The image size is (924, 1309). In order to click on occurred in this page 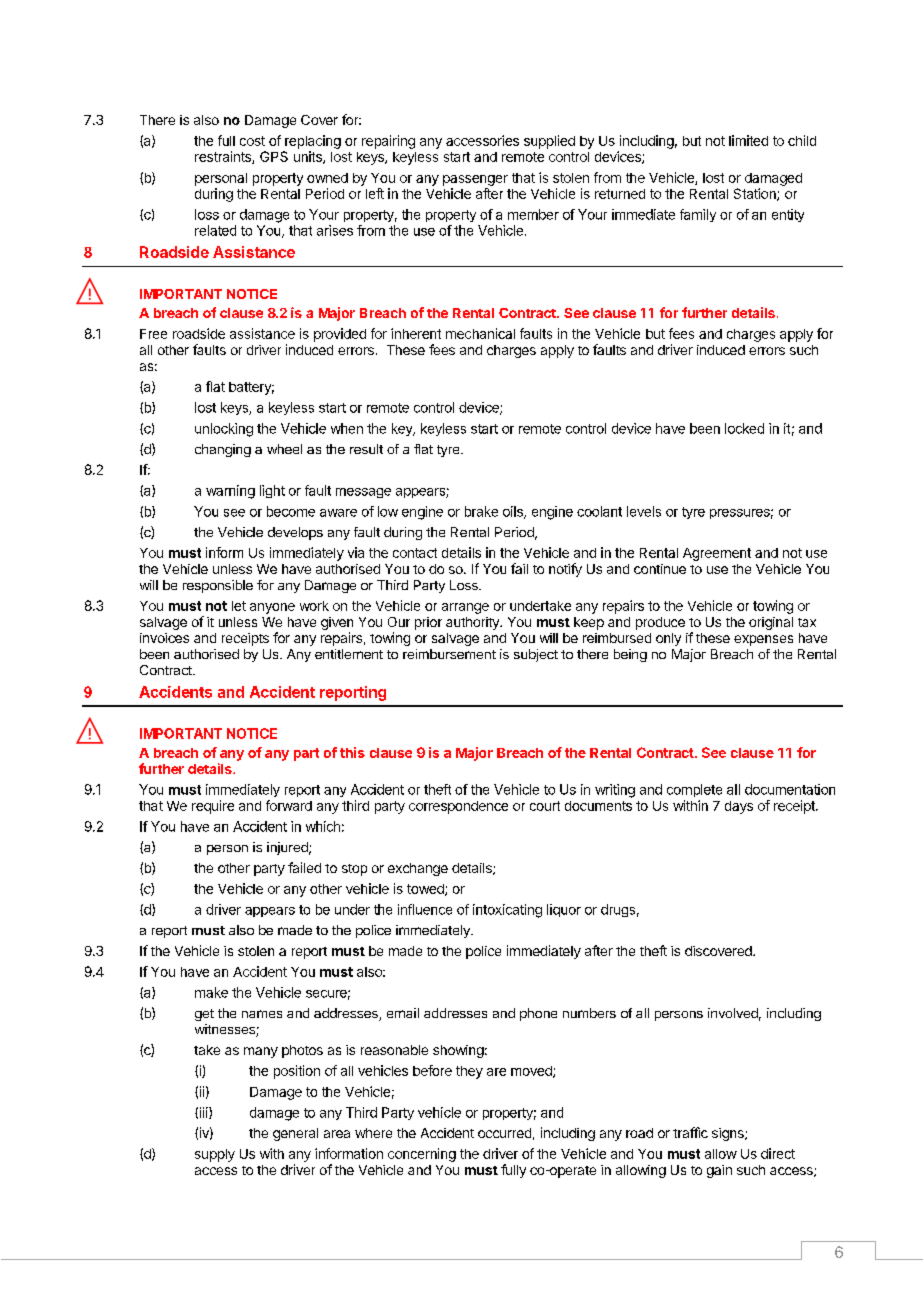, I will do `click(504, 1133)`.
